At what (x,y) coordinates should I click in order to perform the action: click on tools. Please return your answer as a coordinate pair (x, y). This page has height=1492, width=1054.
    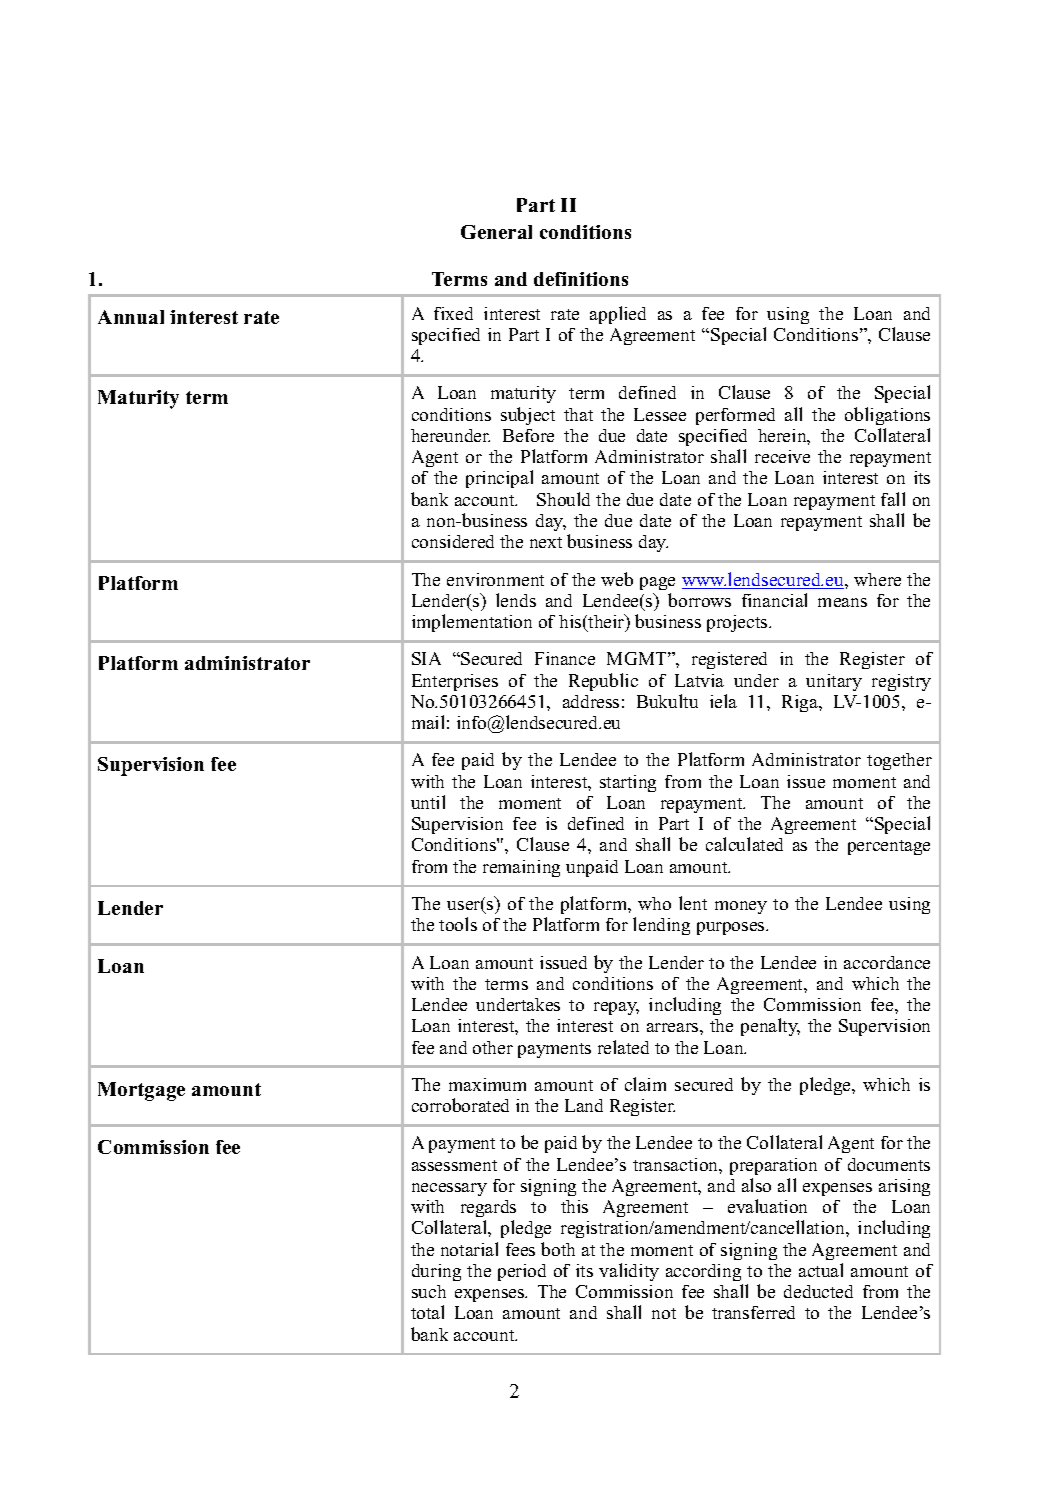
    Looking at the image, I should click on (458, 924).
